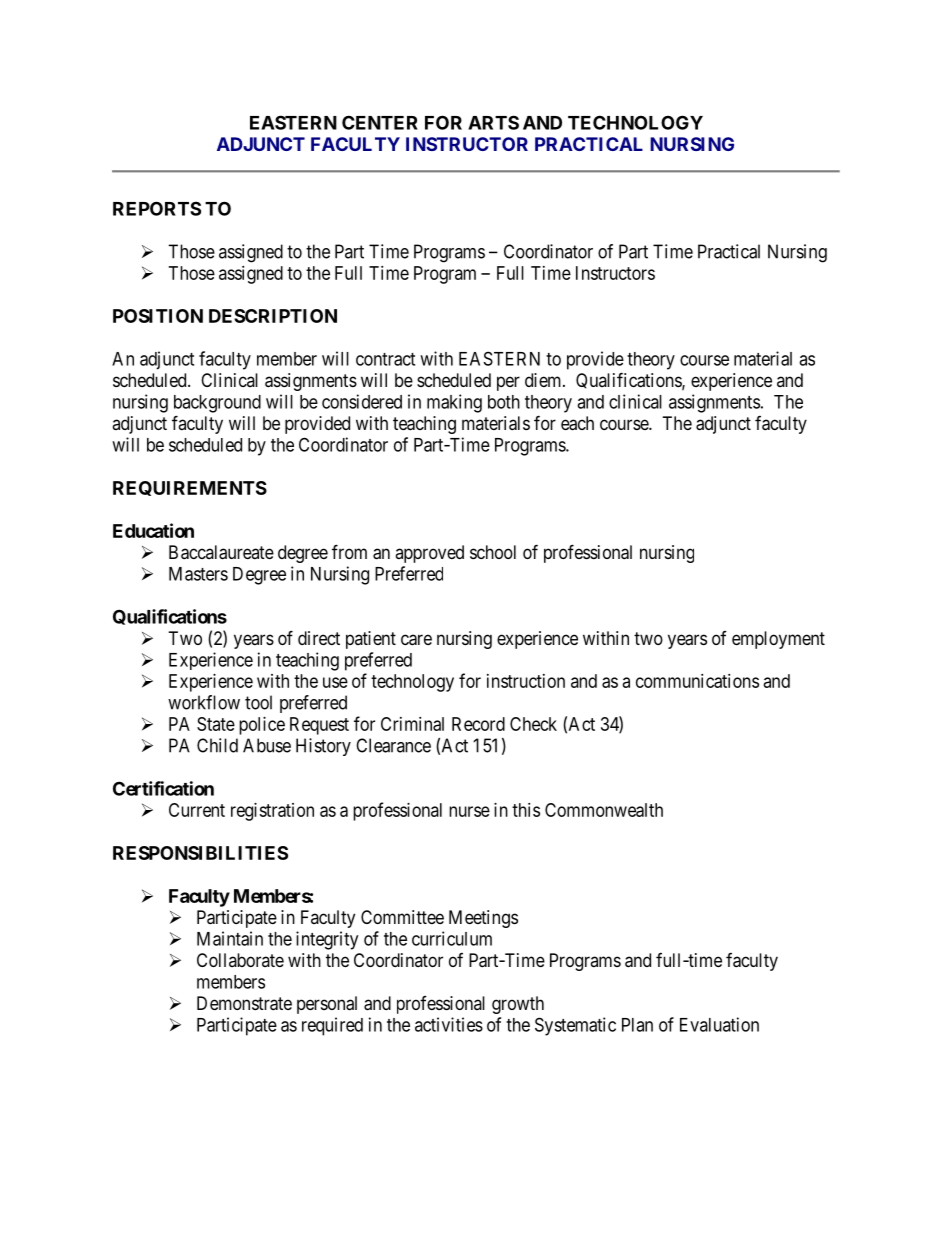 This page has height=1233, width=952. What do you see at coordinates (380, 122) in the page?
I see `CENTER` at bounding box center [380, 122].
